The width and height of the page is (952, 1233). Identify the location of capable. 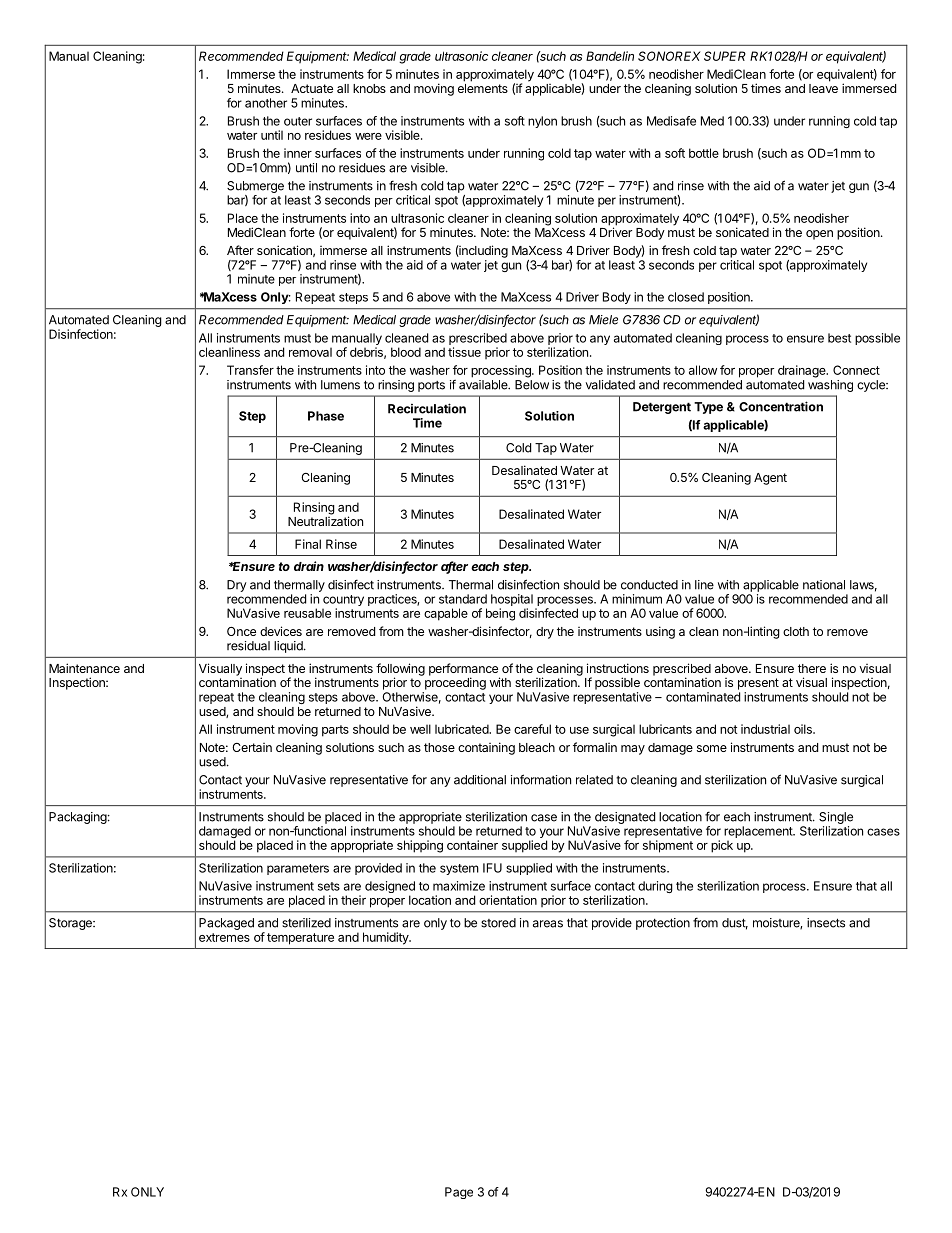
(446, 614).
